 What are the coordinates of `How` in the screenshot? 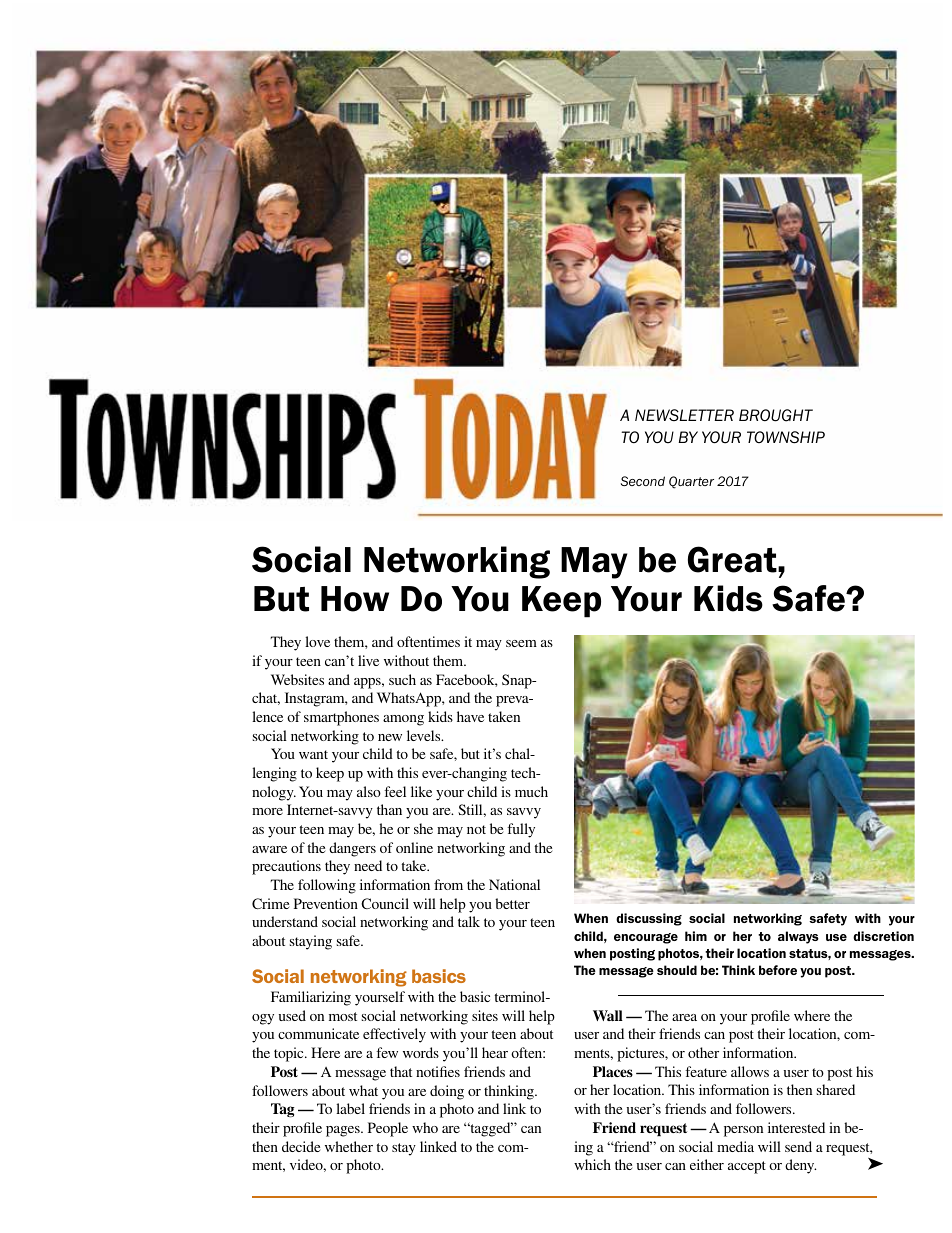 It's located at (355, 599).
